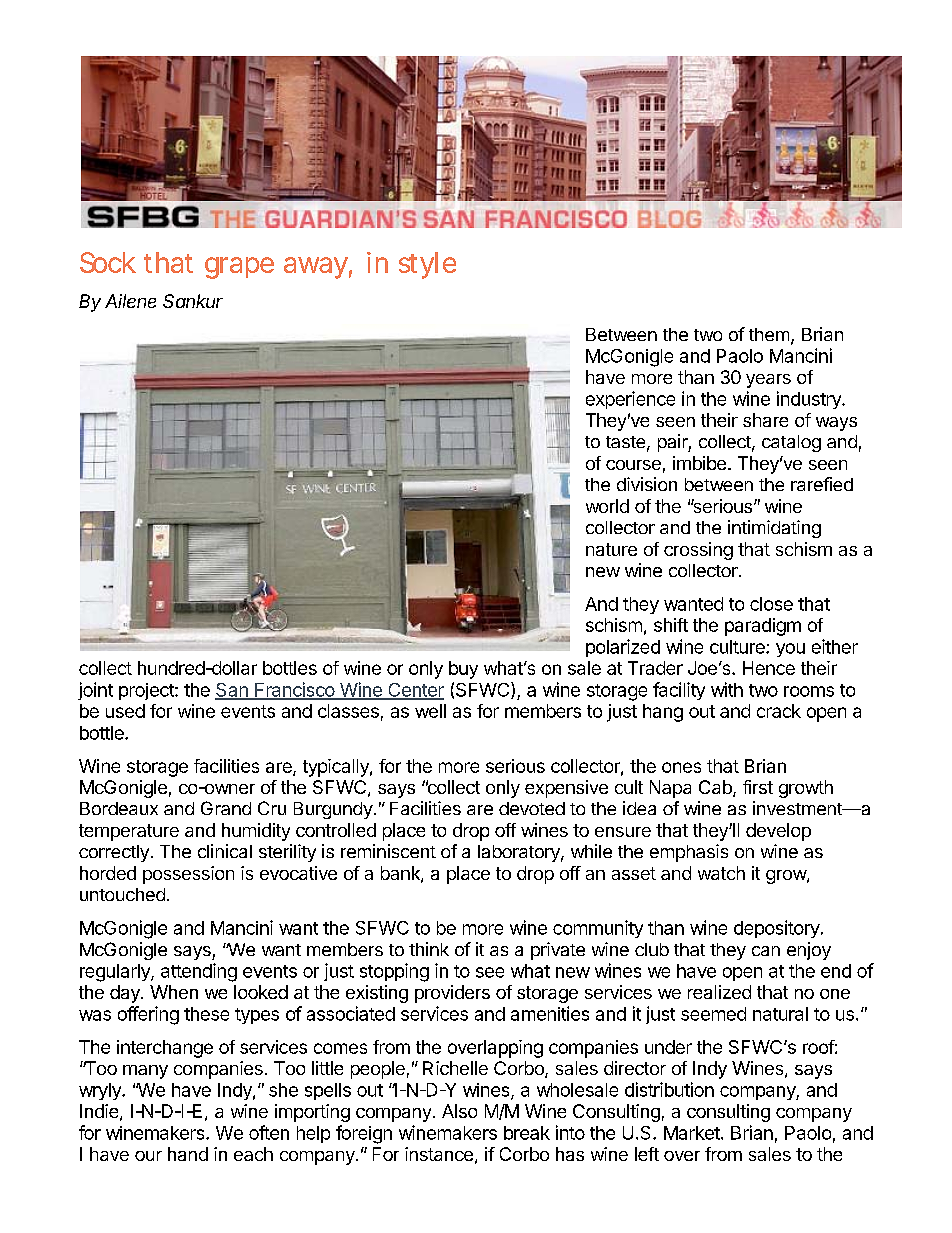 The width and height of the page is (952, 1233). What do you see at coordinates (774, 529) in the page?
I see `intimidating` at bounding box center [774, 529].
